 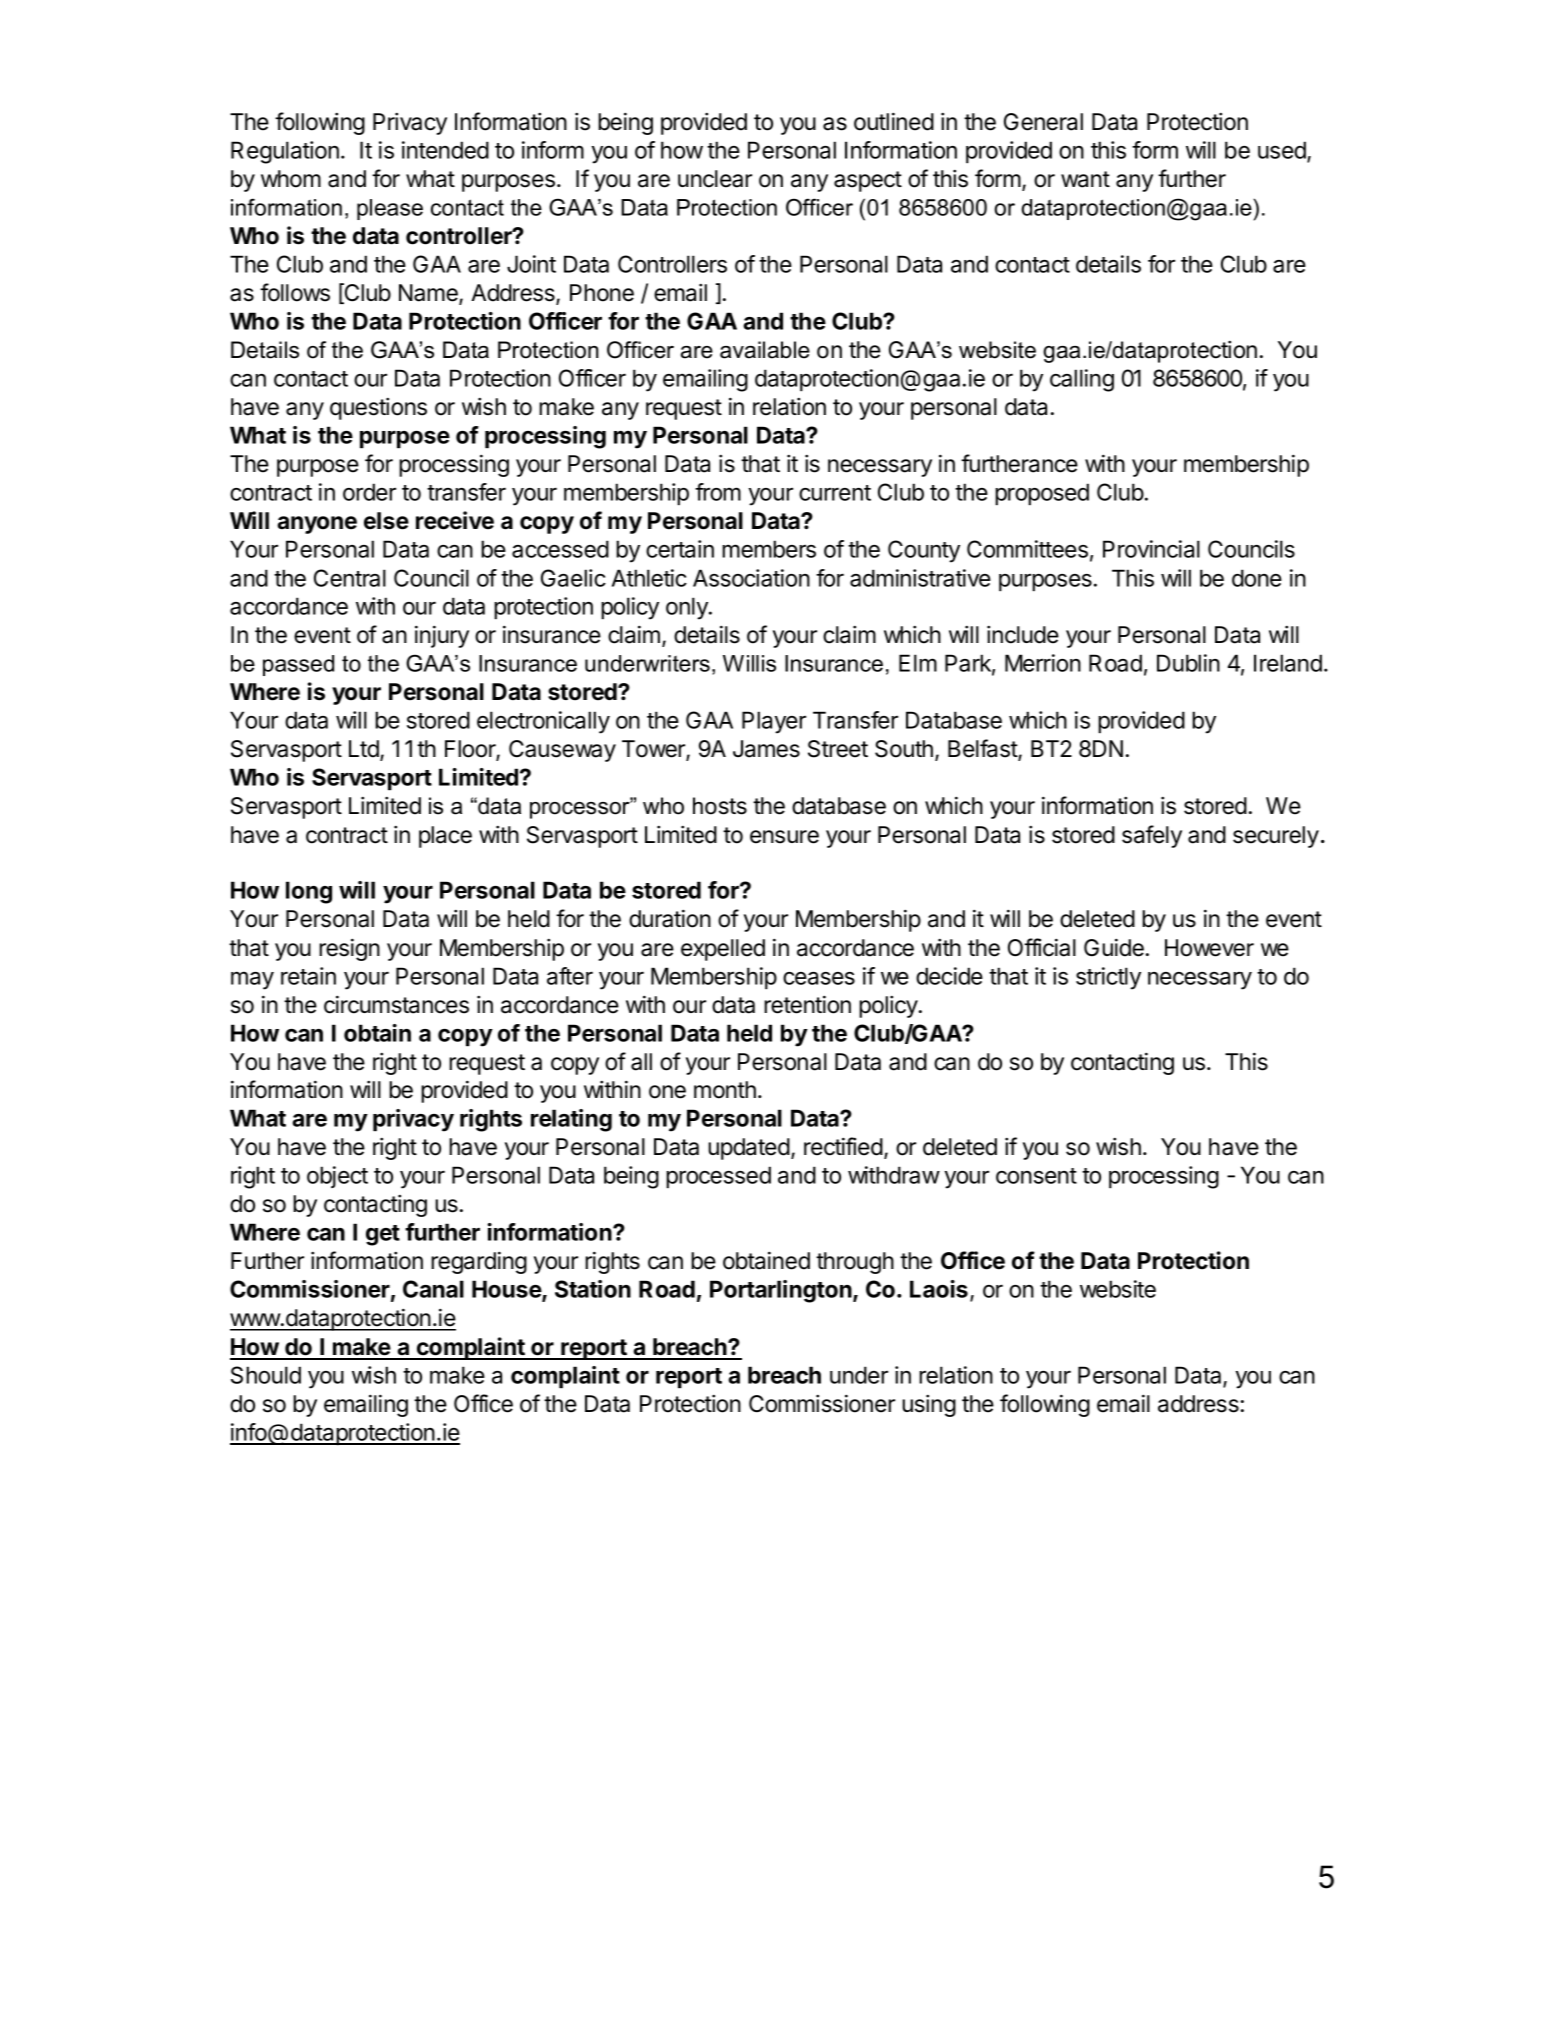 What do you see at coordinates (1085, 179) in the screenshot?
I see `want` at bounding box center [1085, 179].
